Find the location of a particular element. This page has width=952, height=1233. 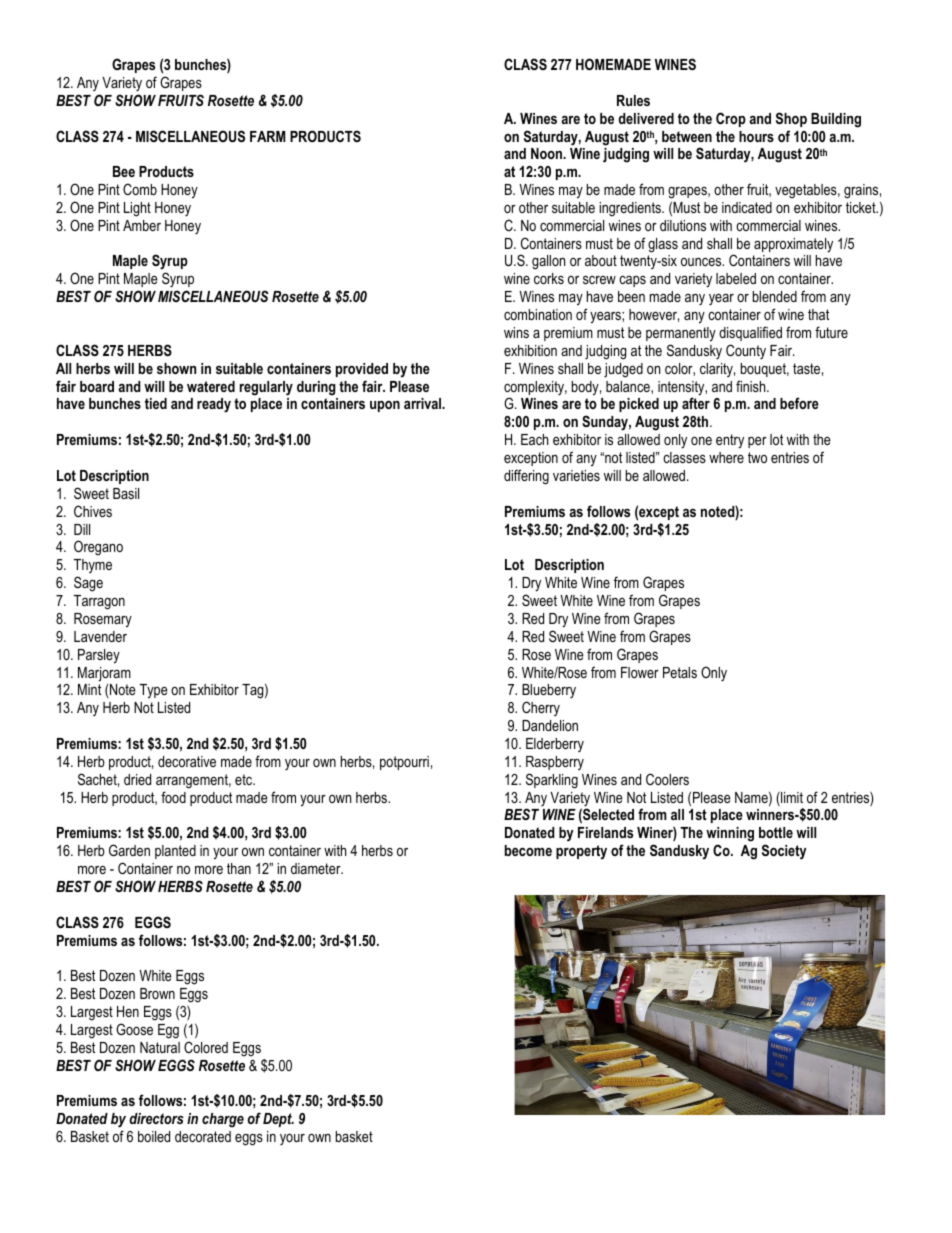

Blueberry is located at coordinates (549, 693).
